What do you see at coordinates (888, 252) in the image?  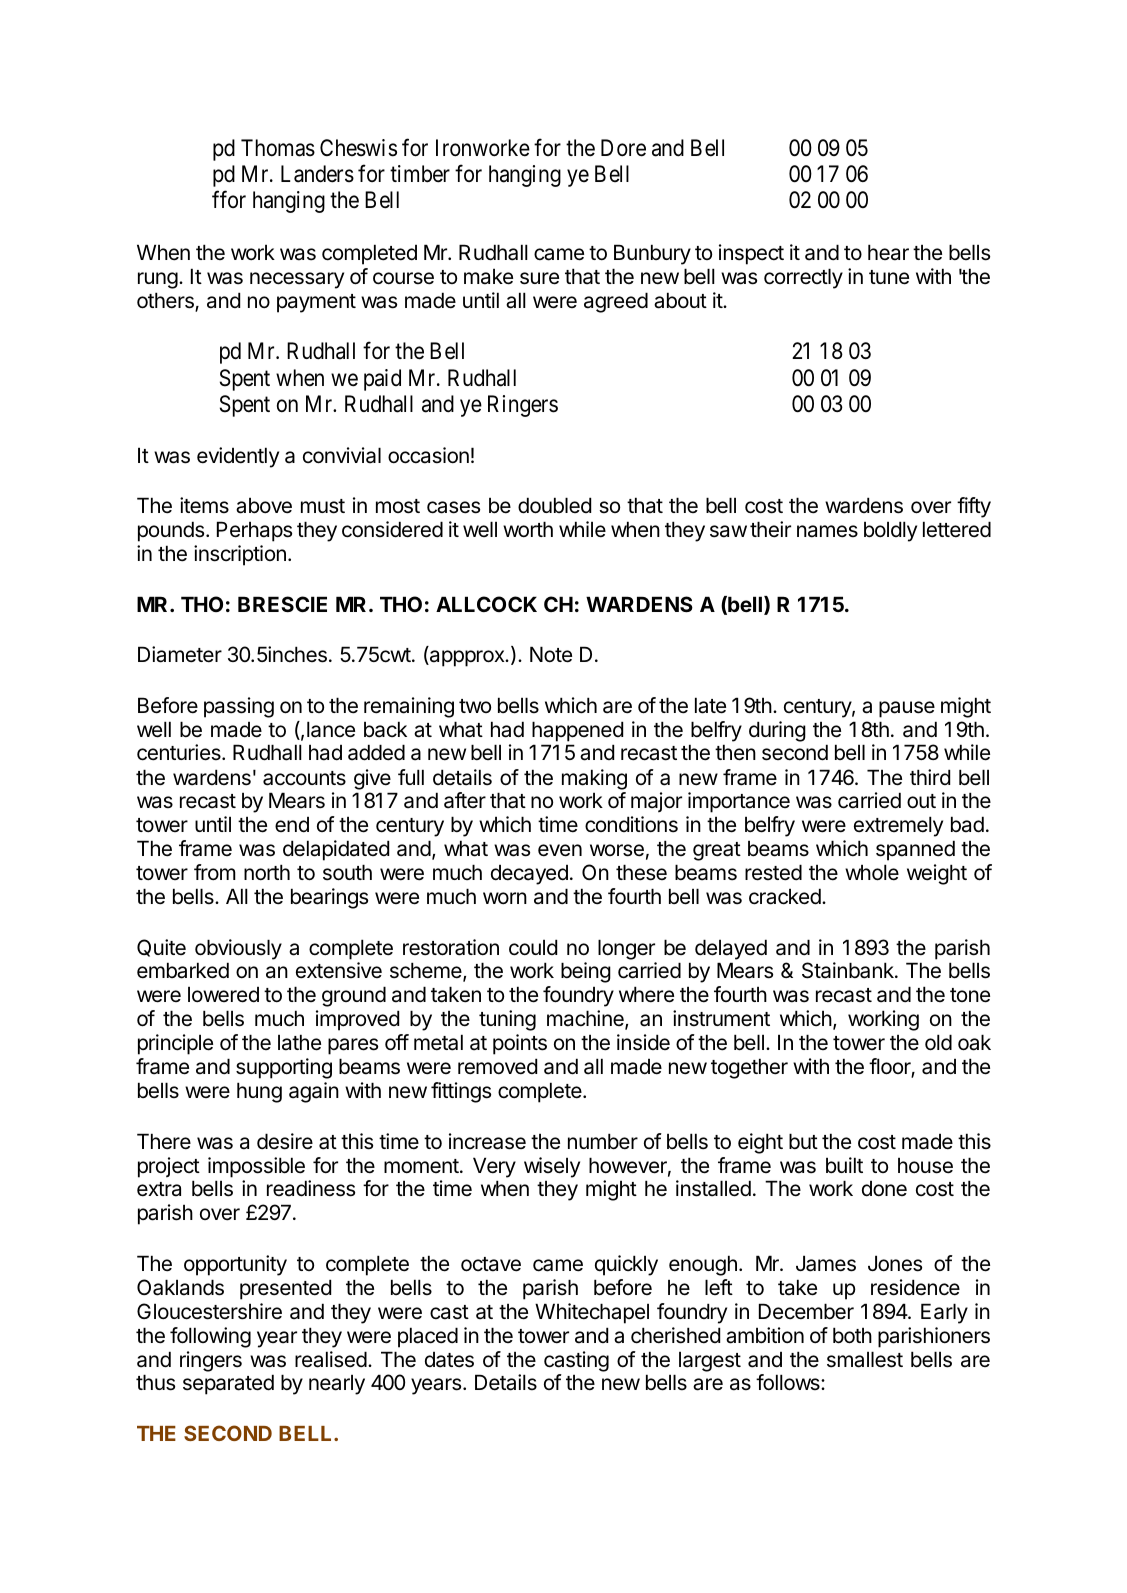 I see `hear` at bounding box center [888, 252].
